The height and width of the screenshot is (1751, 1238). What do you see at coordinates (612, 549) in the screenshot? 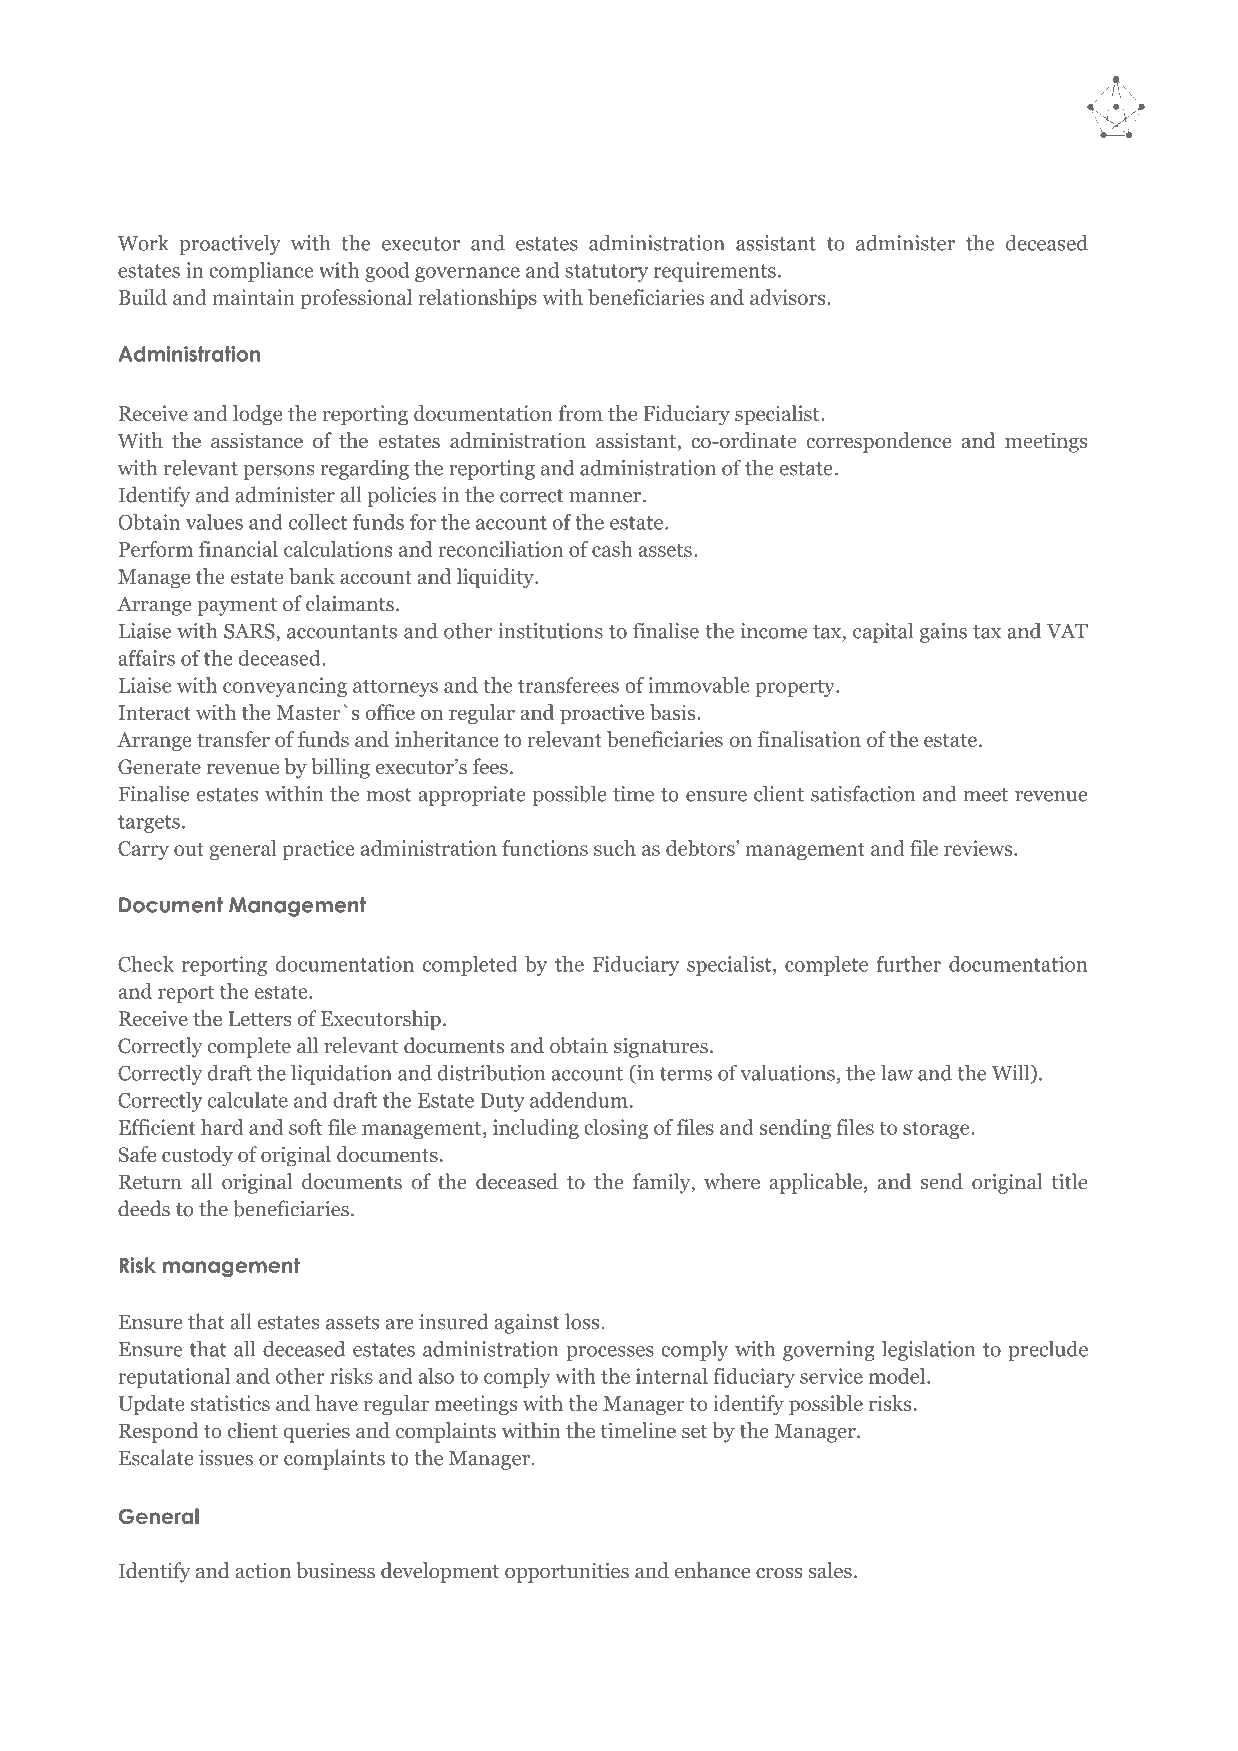
I see `cash` at bounding box center [612, 549].
